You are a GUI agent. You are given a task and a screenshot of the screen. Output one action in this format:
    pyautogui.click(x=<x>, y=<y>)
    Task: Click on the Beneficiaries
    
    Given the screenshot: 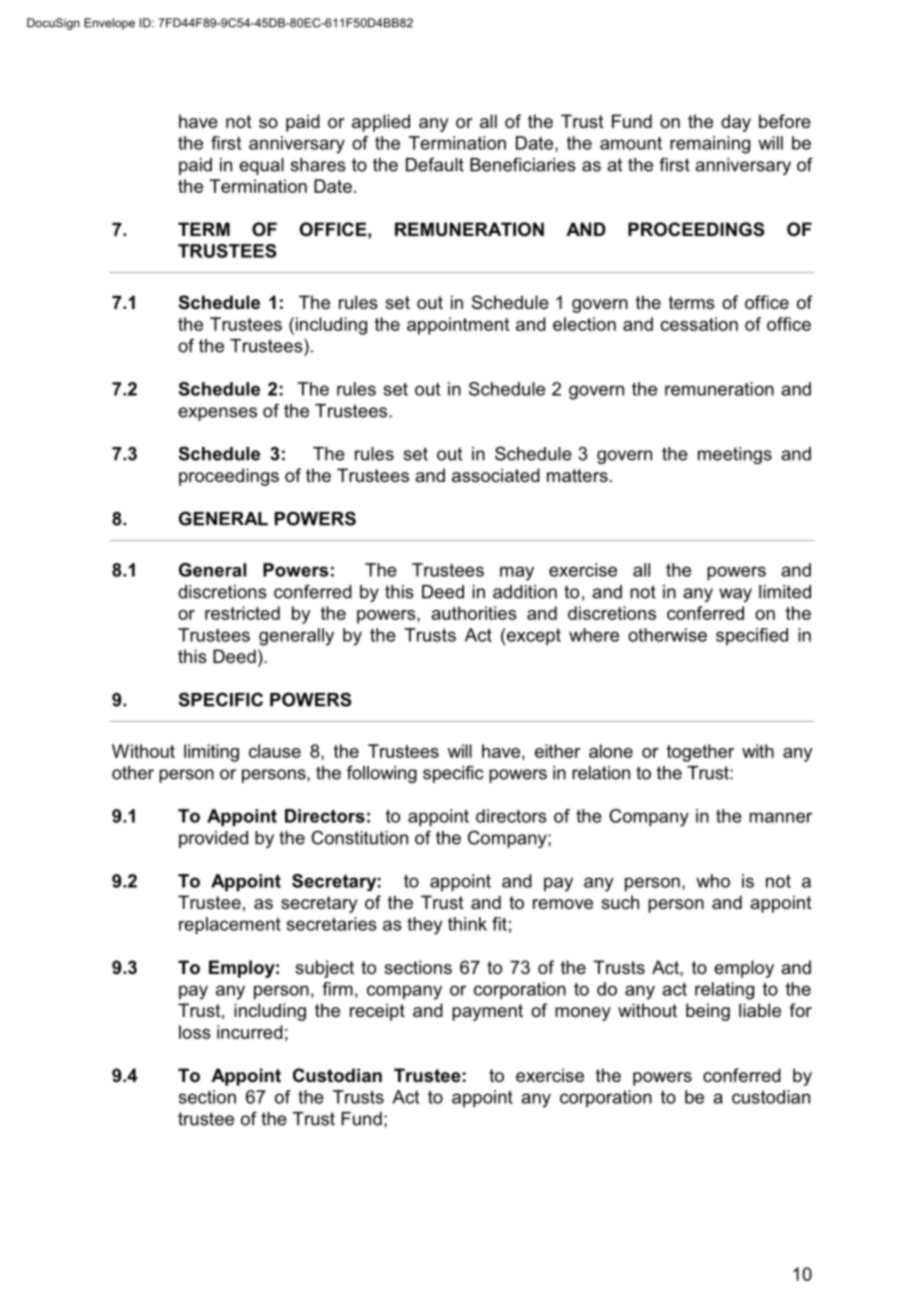 What is the action you would take?
    pyautogui.click(x=523, y=164)
